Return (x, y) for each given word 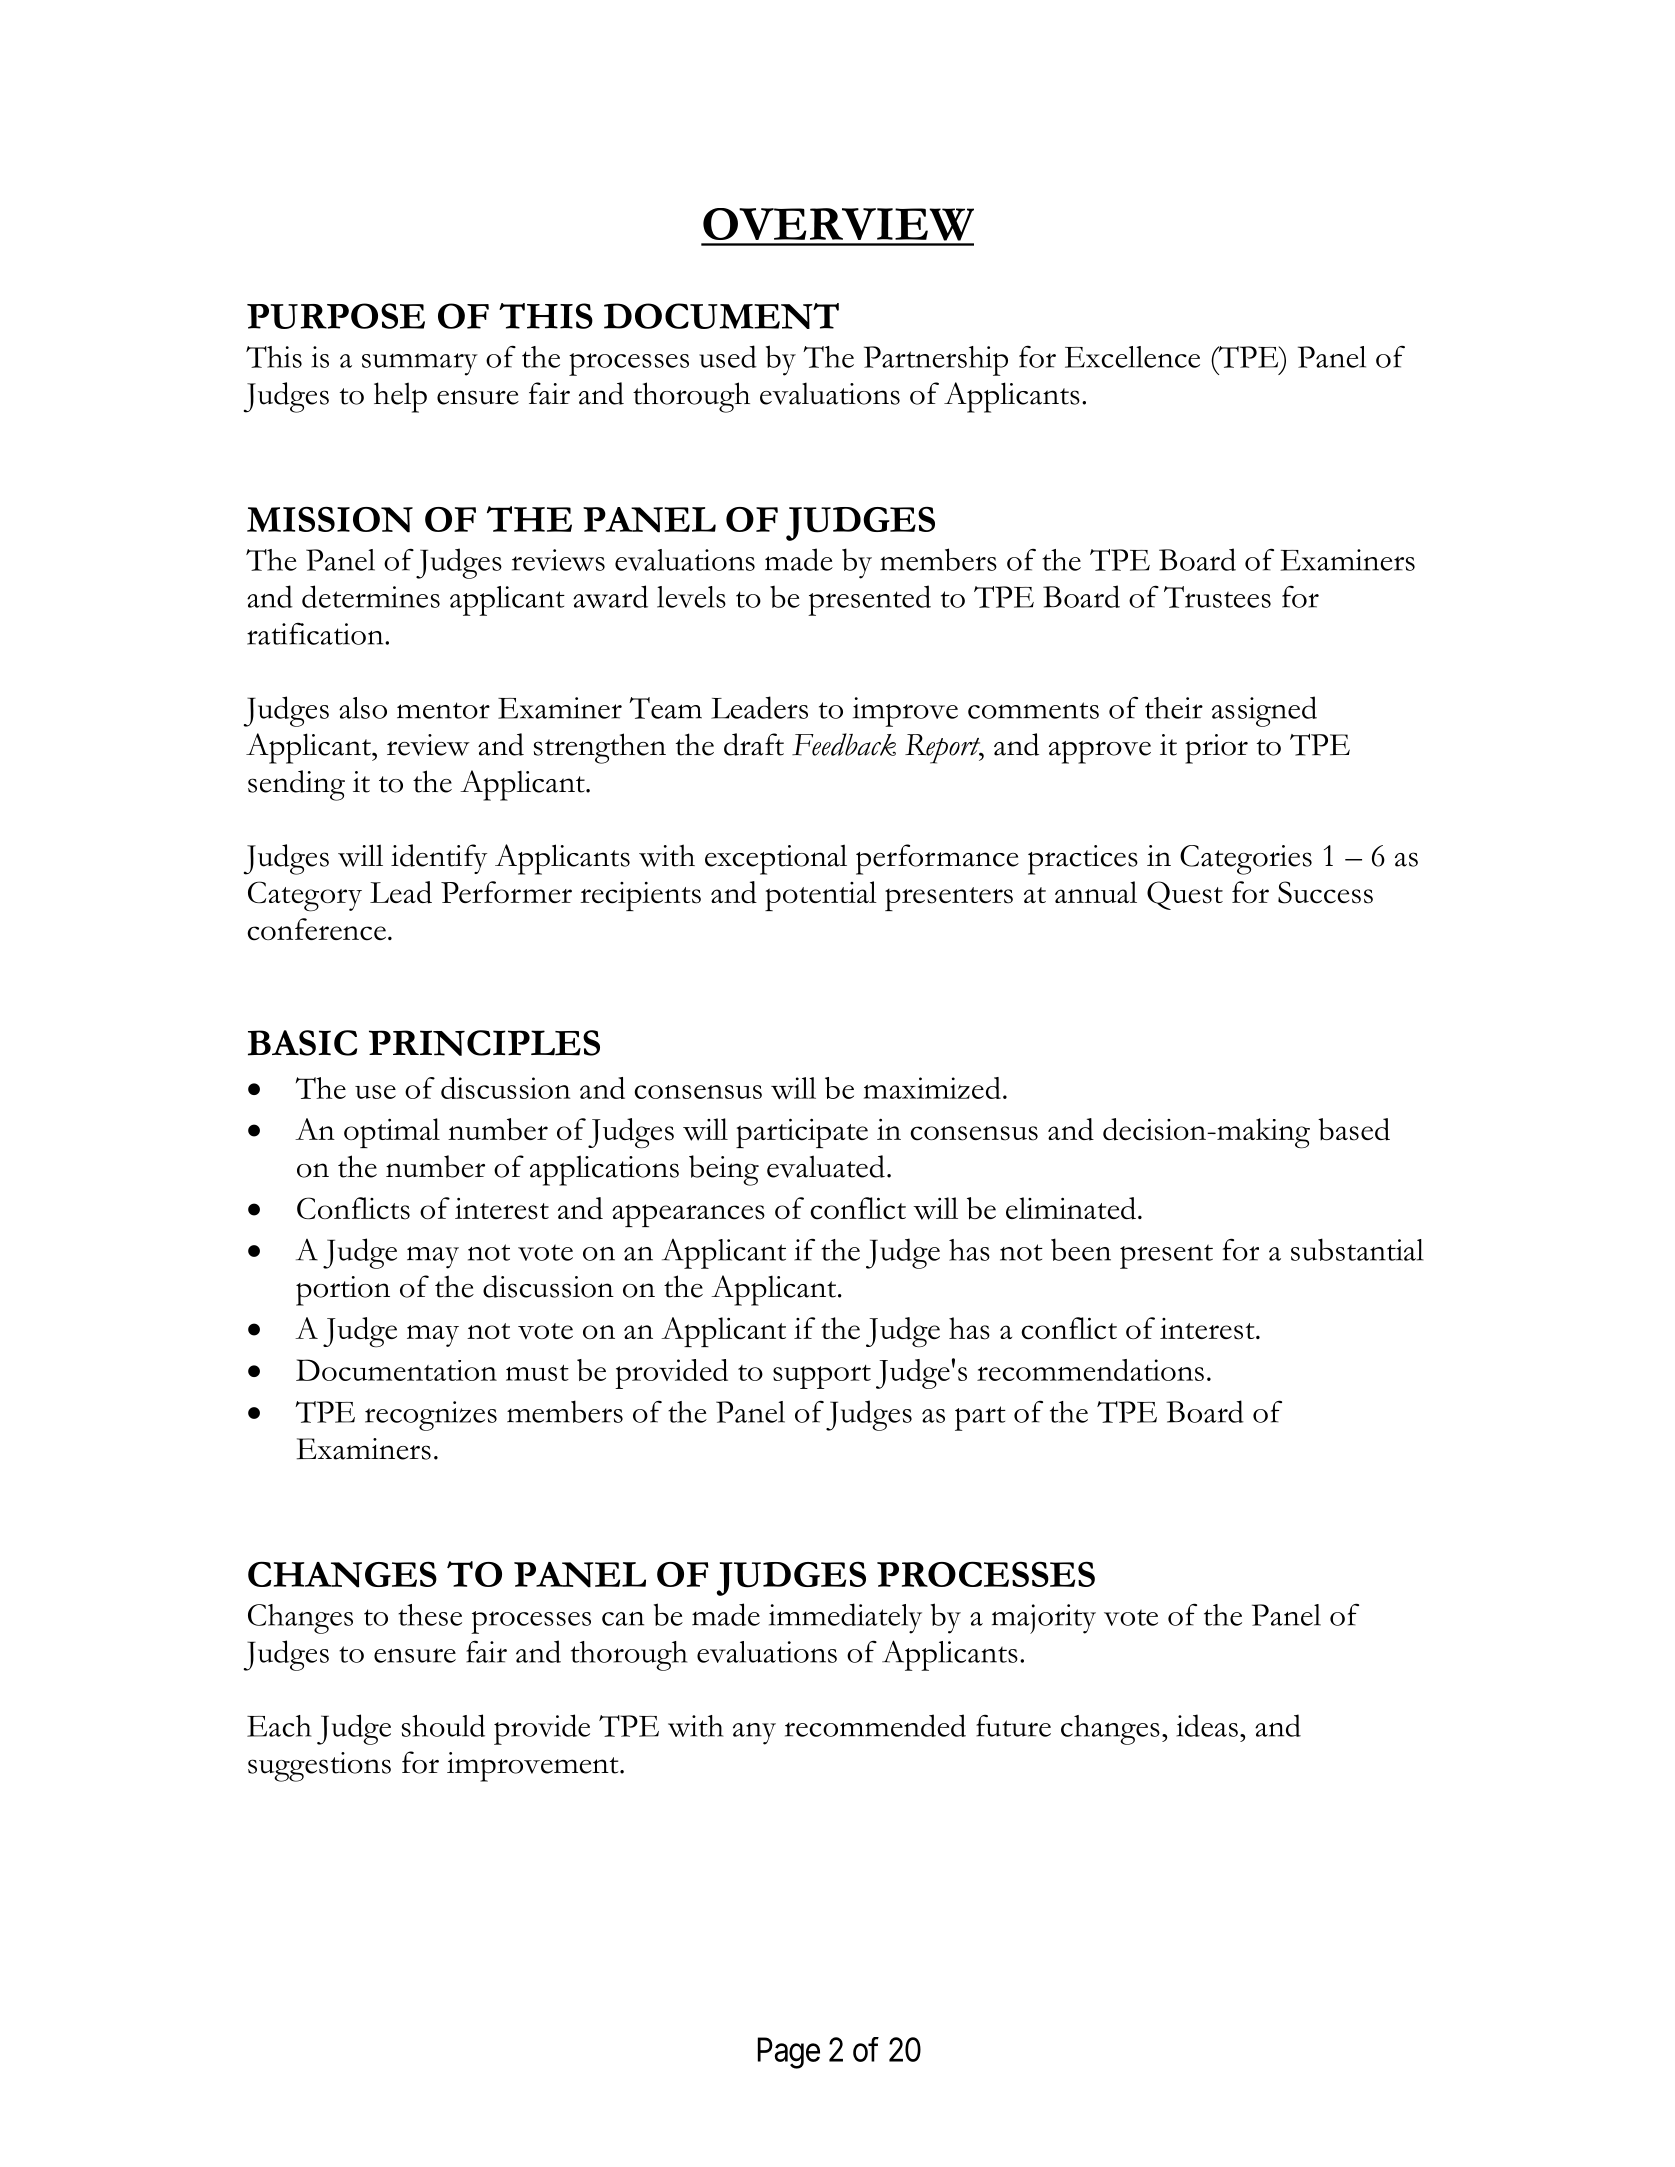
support (822, 1377)
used (728, 356)
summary (420, 364)
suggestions (319, 1767)
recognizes (431, 1416)
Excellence (1132, 357)
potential (821, 896)
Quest (1185, 895)
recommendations (1090, 1370)
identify (439, 859)
